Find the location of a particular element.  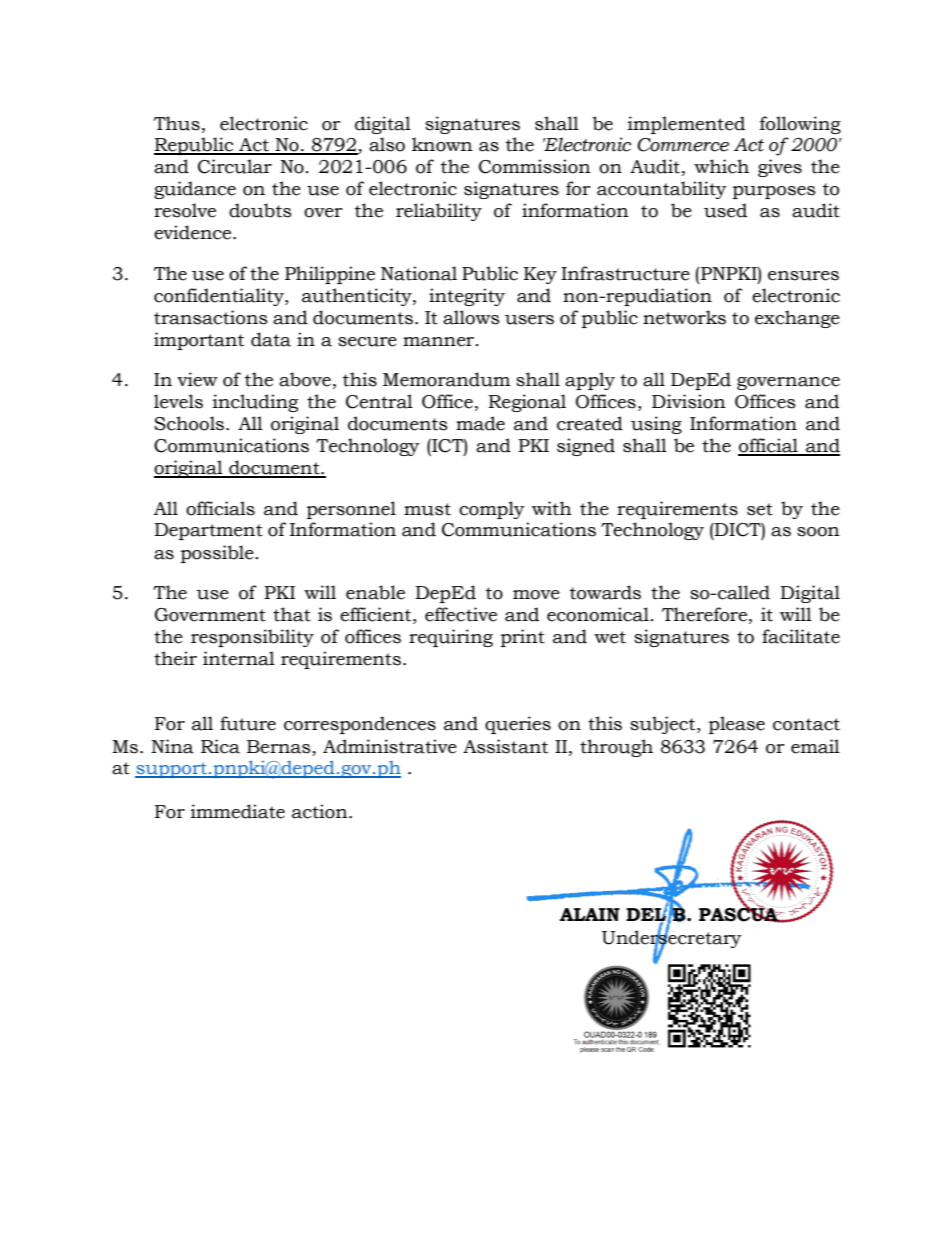

comply is located at coordinates (492, 510).
